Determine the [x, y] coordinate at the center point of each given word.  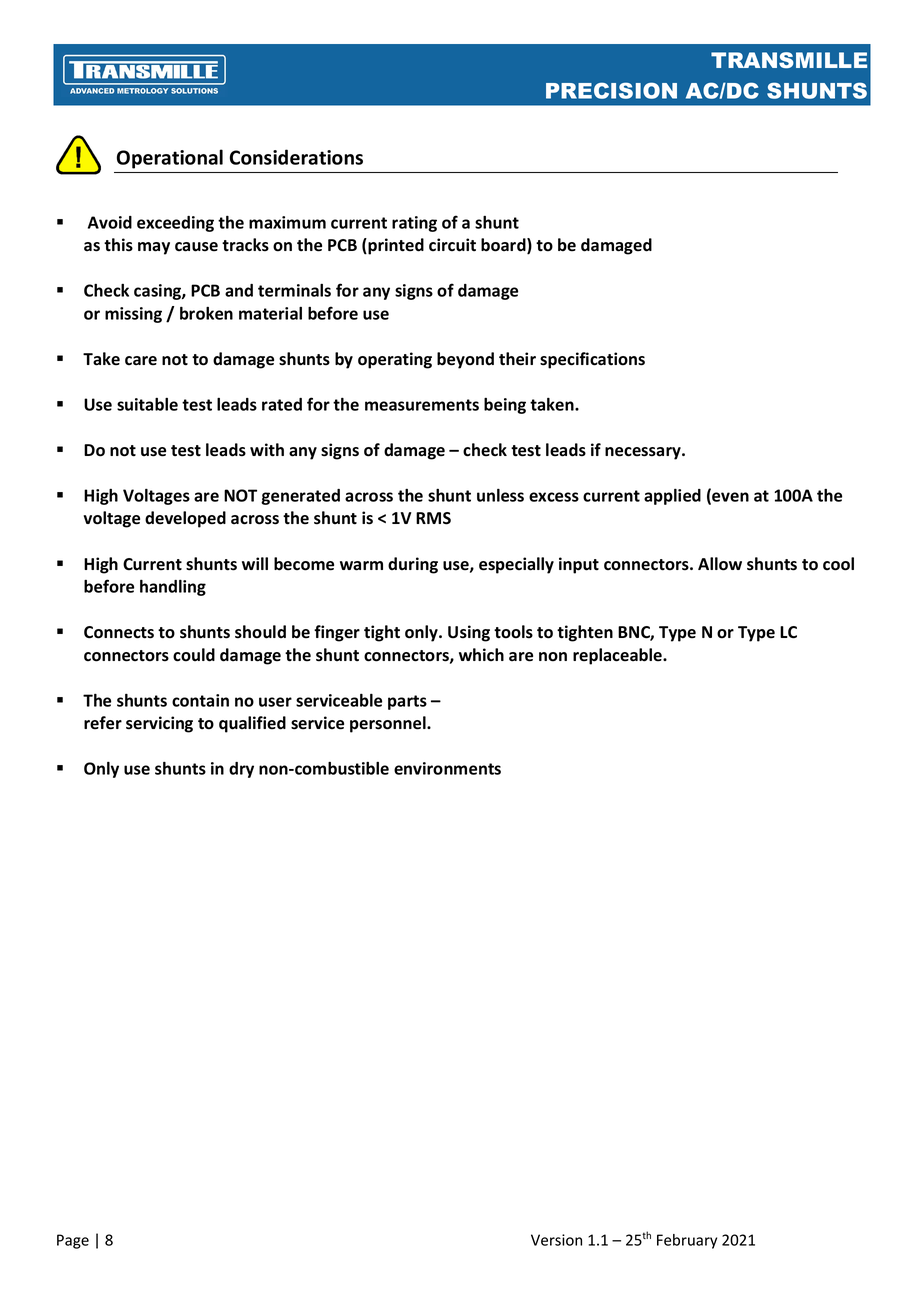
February [687, 1241]
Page [73, 1241]
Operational [170, 159]
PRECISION [611, 90]
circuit [452, 245]
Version [556, 1240]
